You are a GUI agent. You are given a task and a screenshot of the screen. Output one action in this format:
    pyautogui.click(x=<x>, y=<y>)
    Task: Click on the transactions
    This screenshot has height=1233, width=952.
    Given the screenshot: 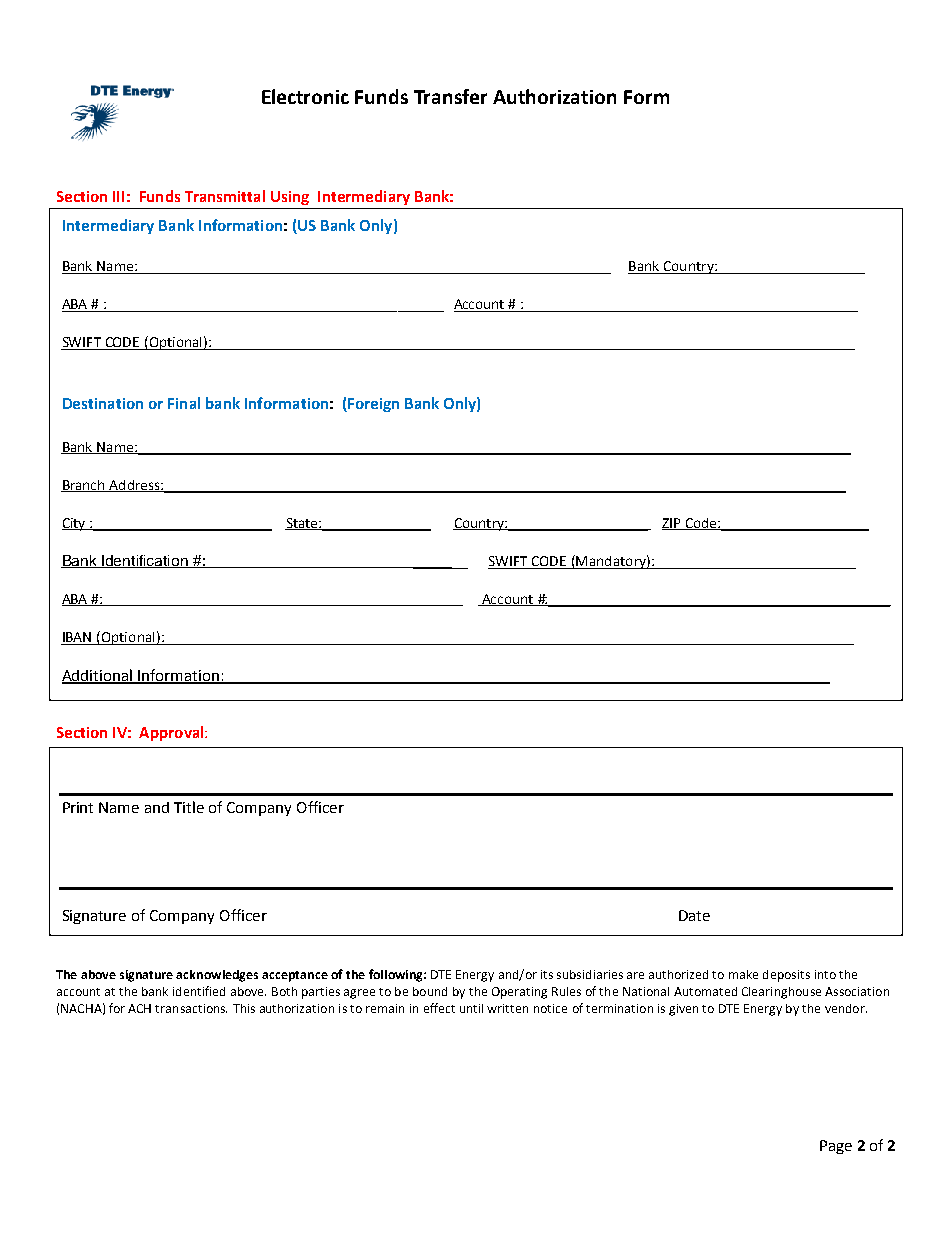 What is the action you would take?
    pyautogui.click(x=191, y=1008)
